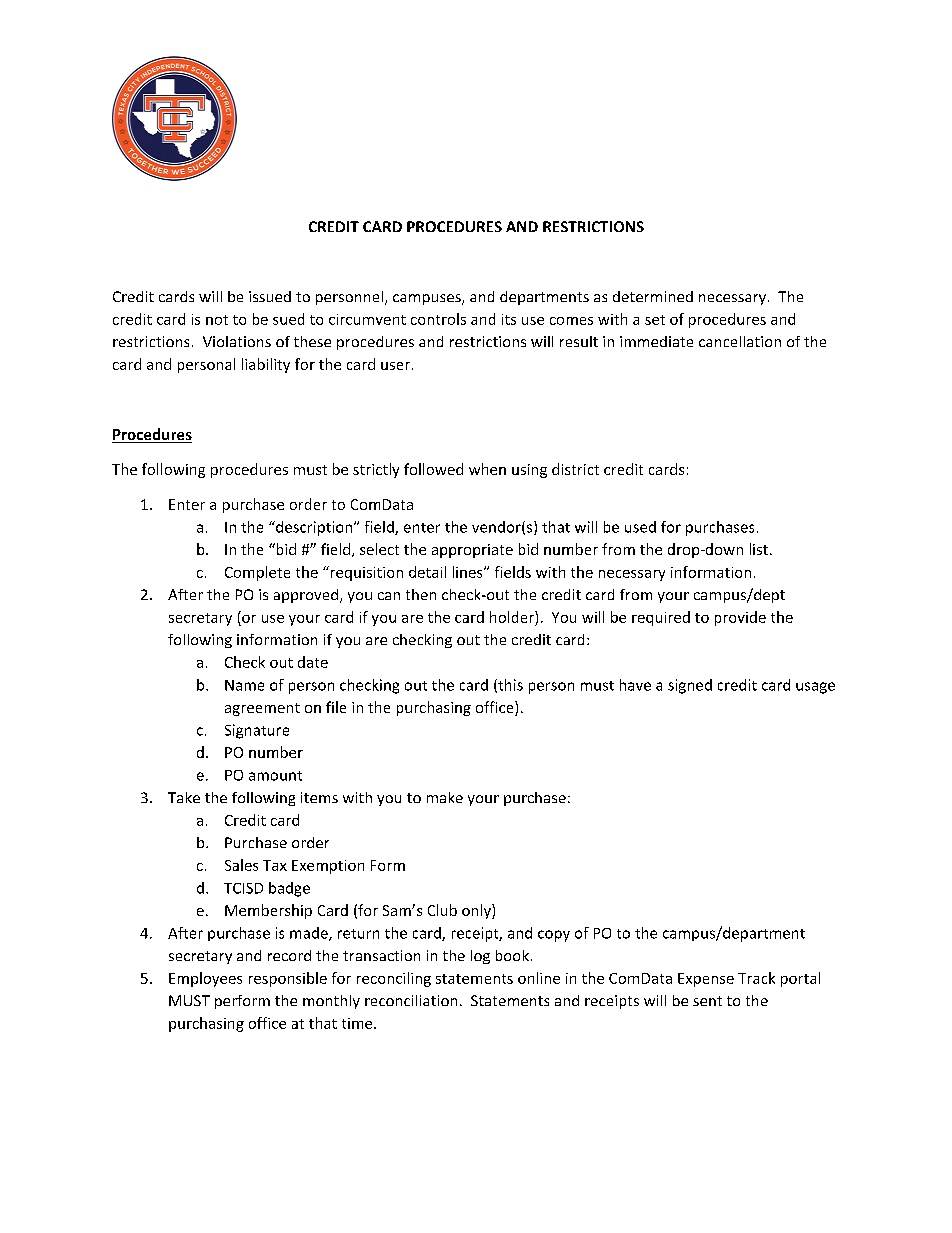 The height and width of the document is (1233, 952). What do you see at coordinates (244, 685) in the document?
I see `Name` at bounding box center [244, 685].
